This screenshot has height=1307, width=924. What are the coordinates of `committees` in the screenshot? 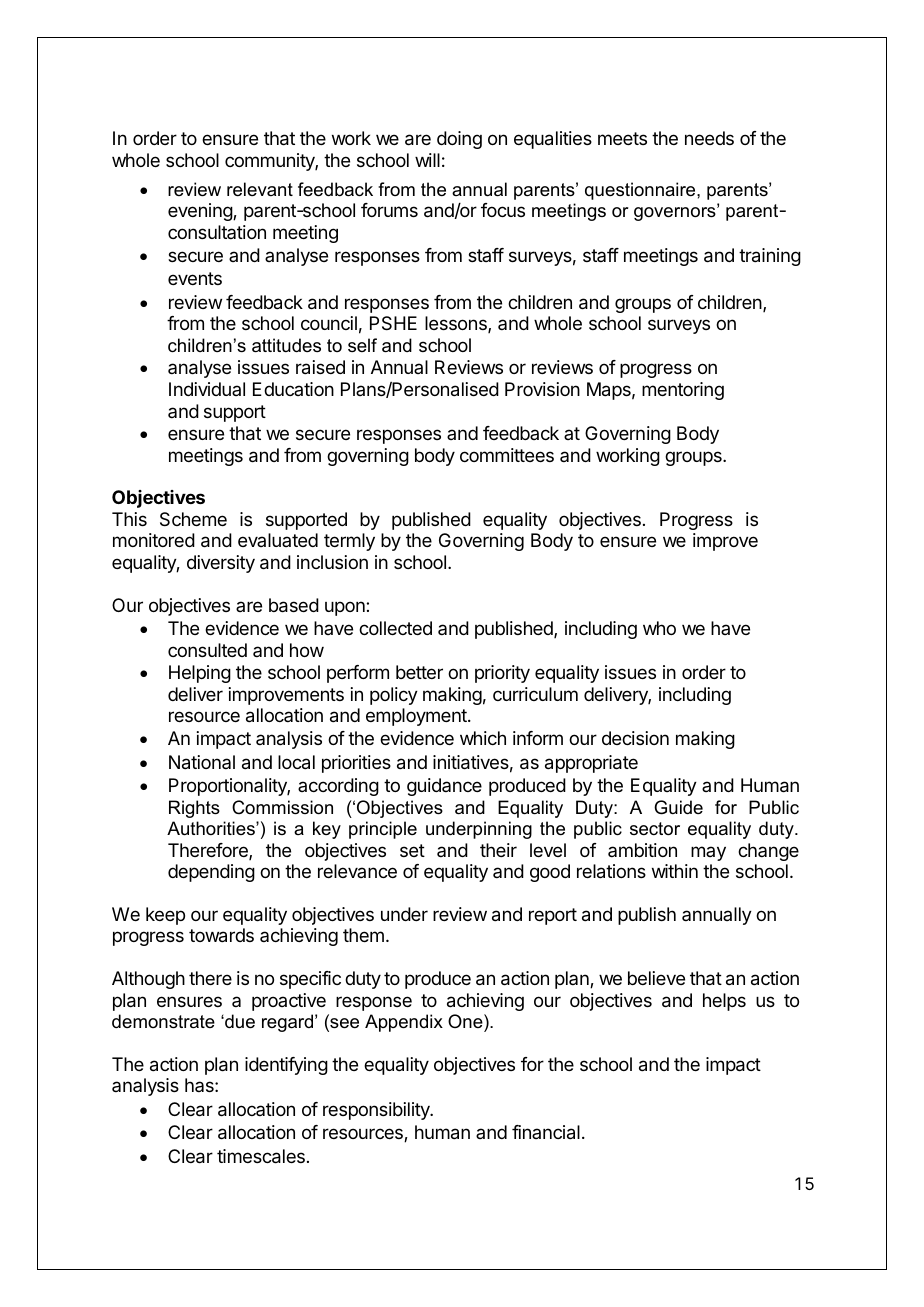 It's located at (507, 455).
